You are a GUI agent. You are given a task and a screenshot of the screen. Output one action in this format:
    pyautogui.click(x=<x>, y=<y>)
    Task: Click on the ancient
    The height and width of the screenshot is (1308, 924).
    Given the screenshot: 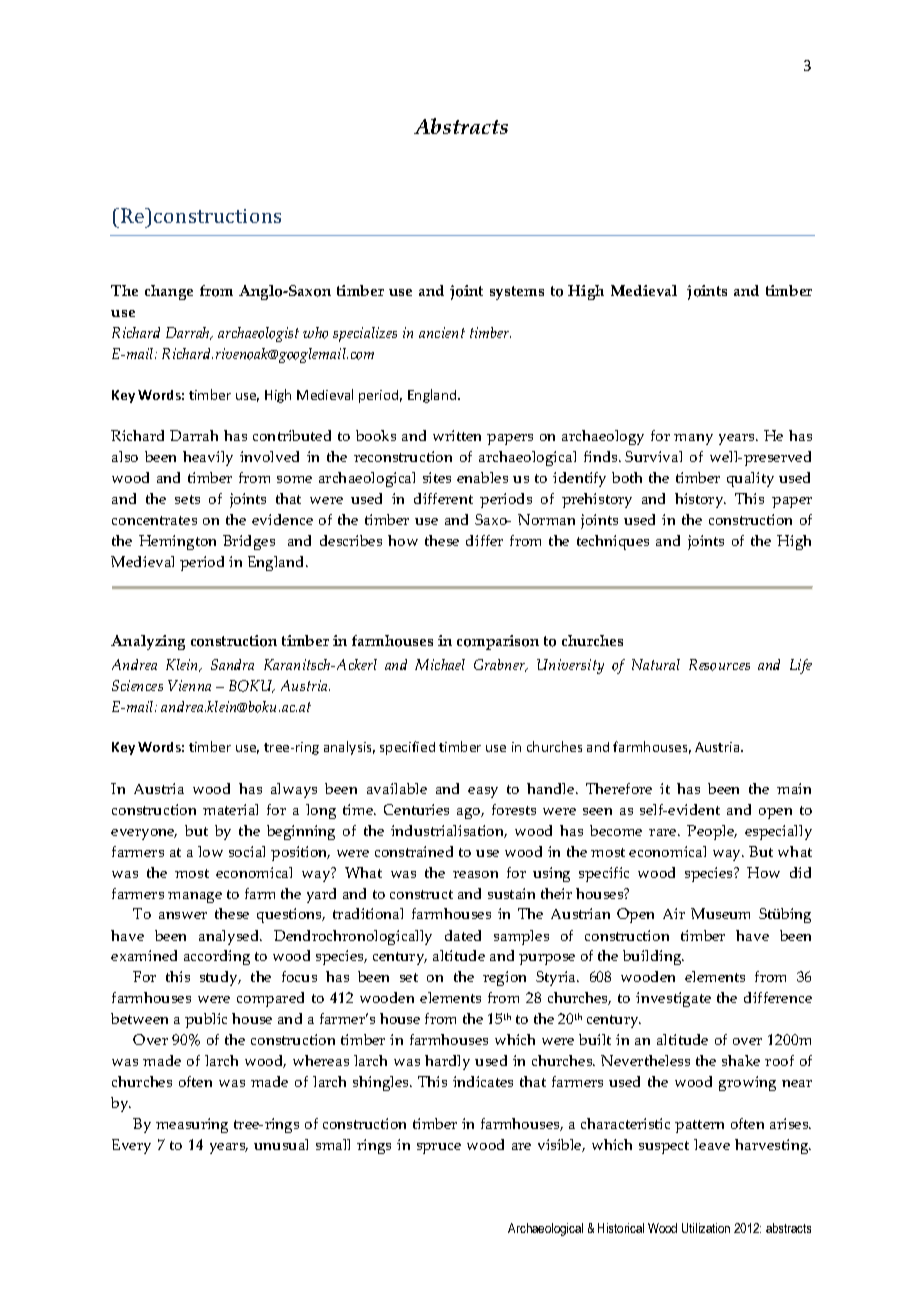 What is the action you would take?
    pyautogui.click(x=442, y=332)
